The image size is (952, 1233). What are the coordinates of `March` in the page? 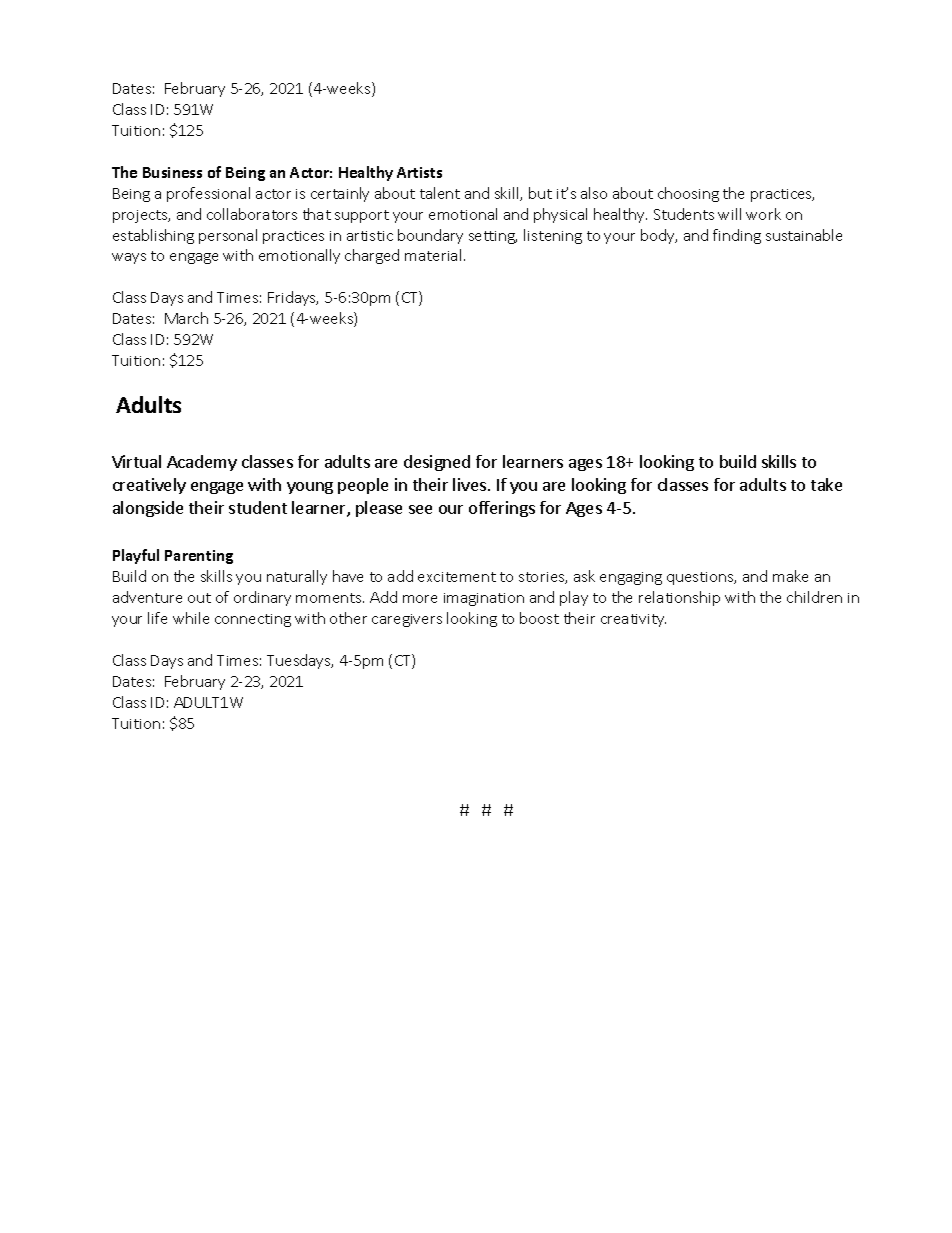 It's located at (186, 318).
